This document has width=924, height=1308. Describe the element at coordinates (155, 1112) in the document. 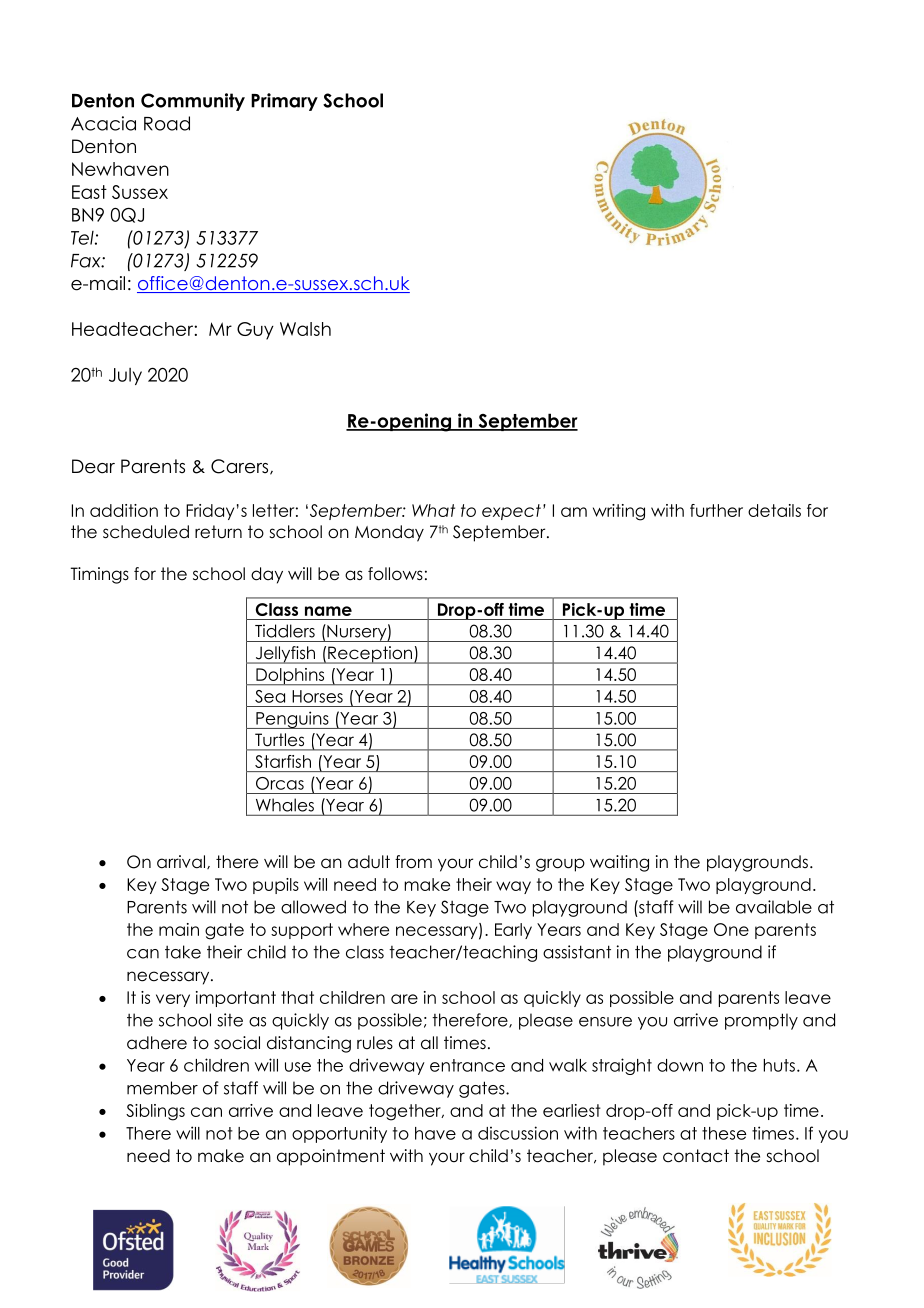

I see `Siblings` at that location.
